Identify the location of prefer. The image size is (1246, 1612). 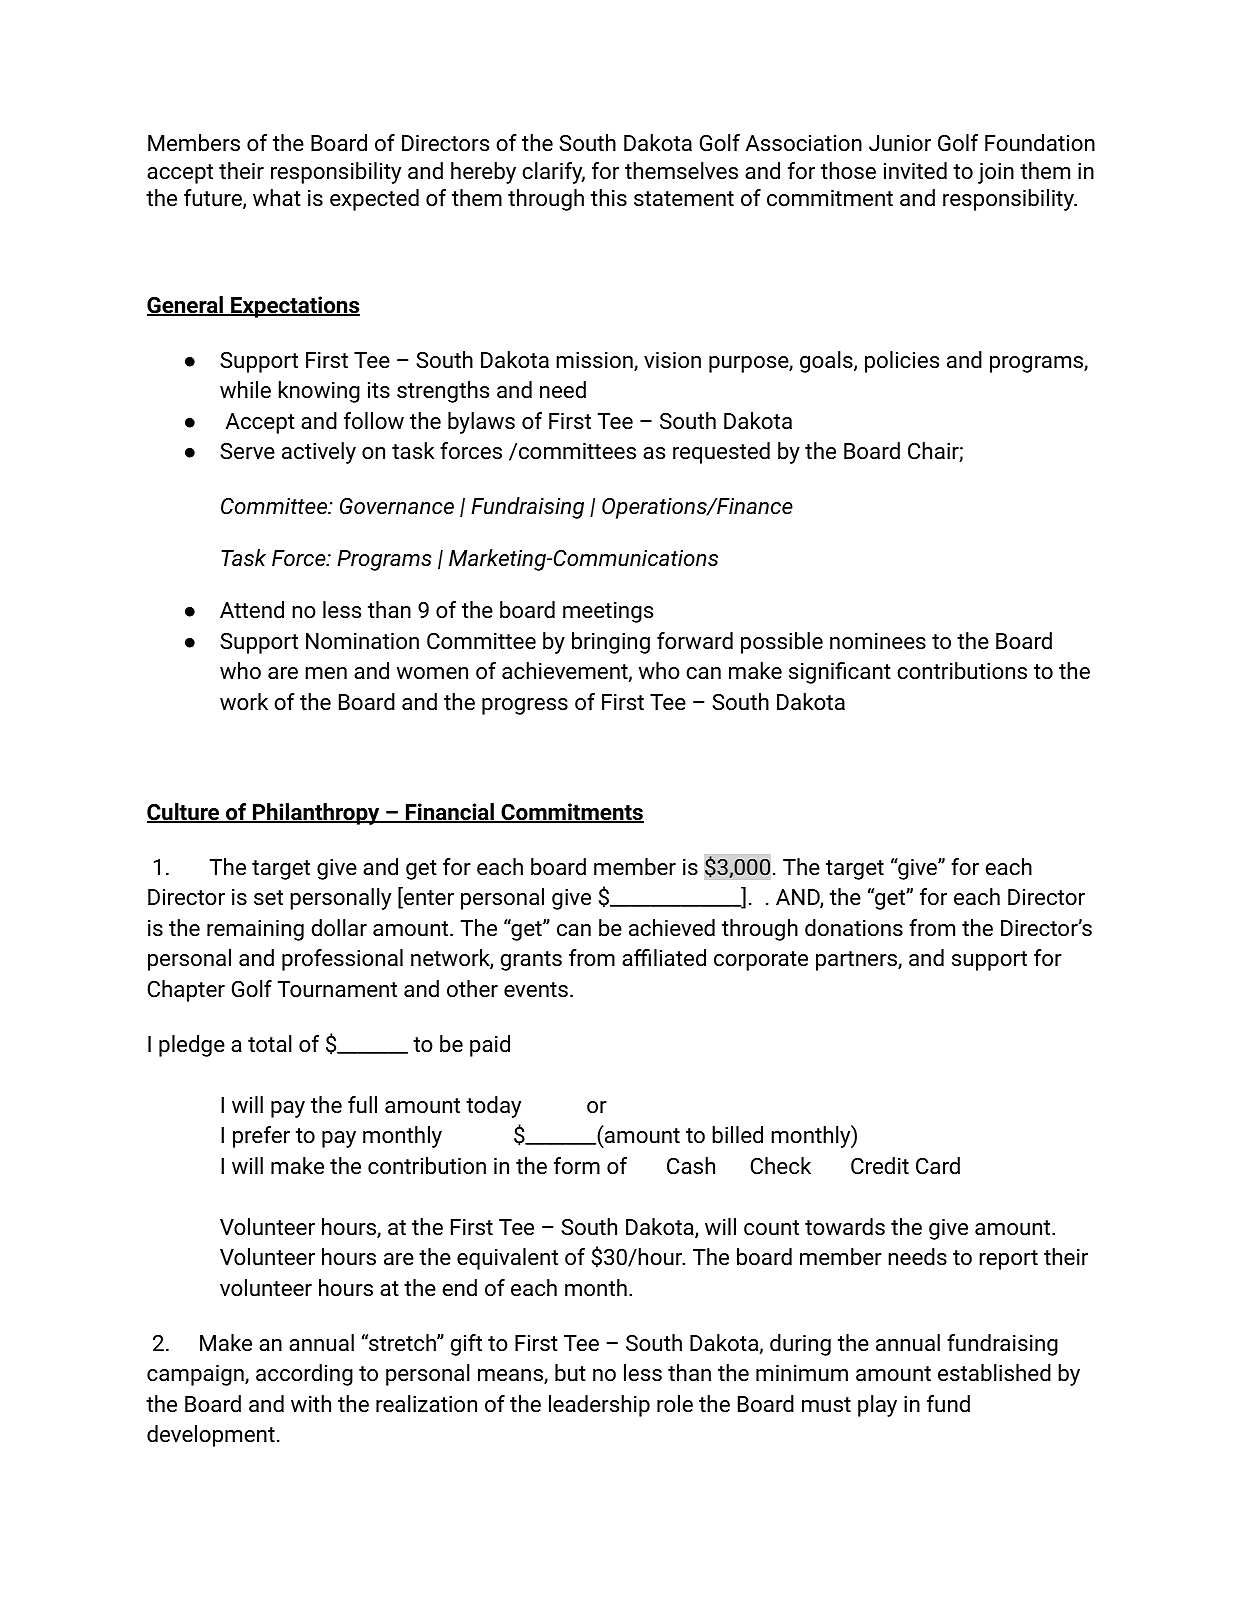
(261, 1137).
